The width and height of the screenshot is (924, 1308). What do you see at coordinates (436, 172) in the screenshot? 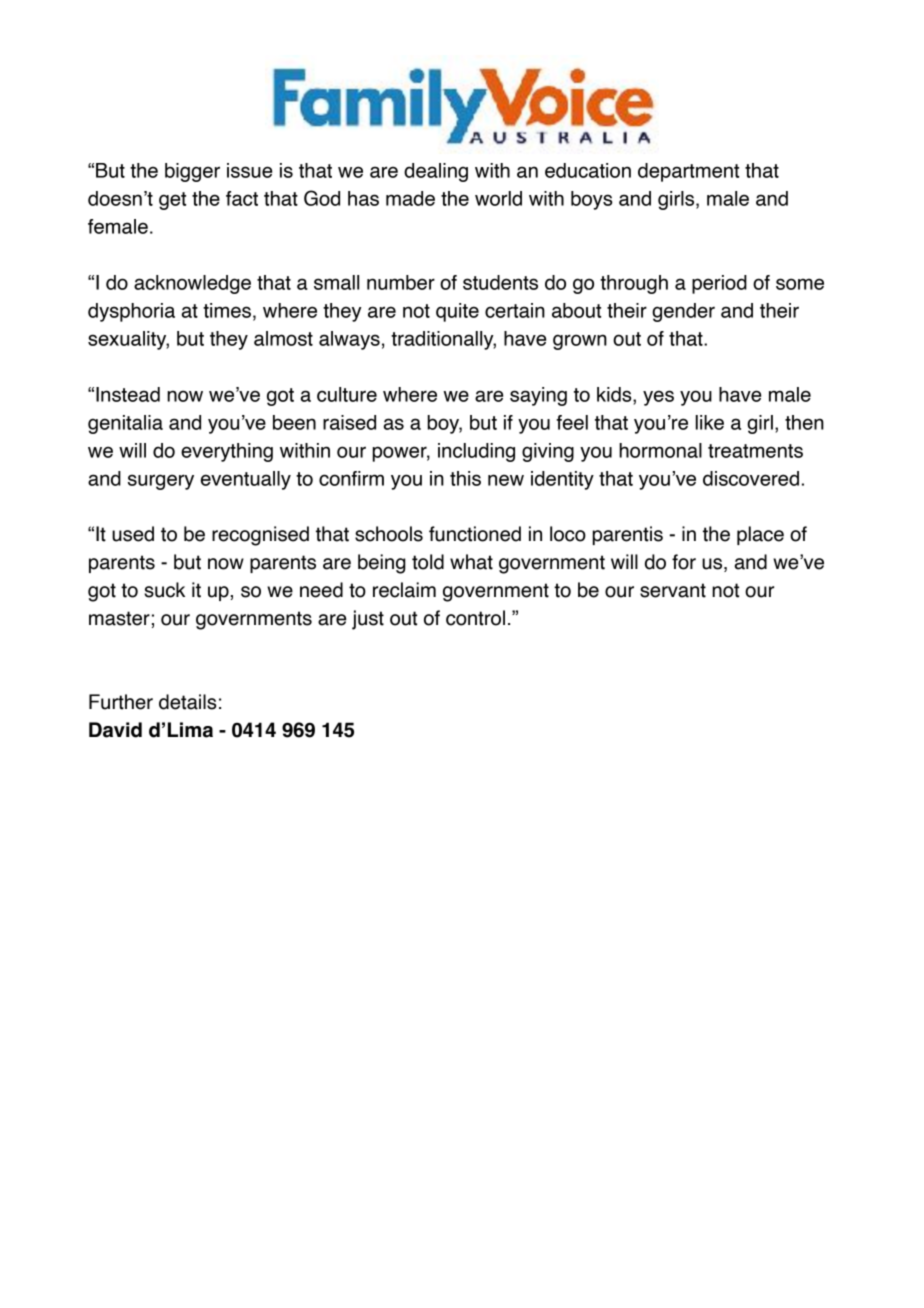
I see `dealing` at bounding box center [436, 172].
